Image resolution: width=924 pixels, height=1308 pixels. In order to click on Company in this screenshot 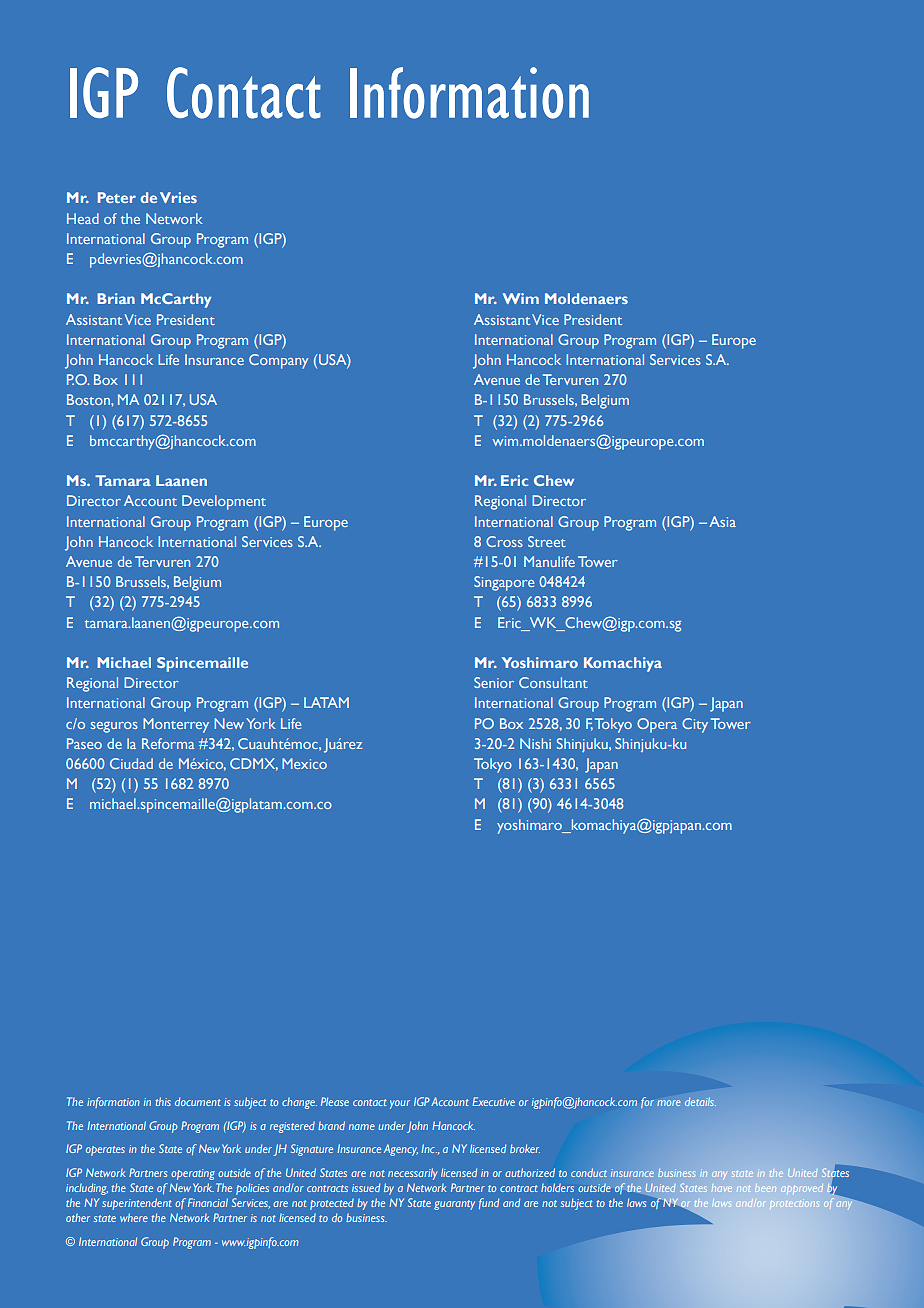, I will do `click(279, 361)`.
